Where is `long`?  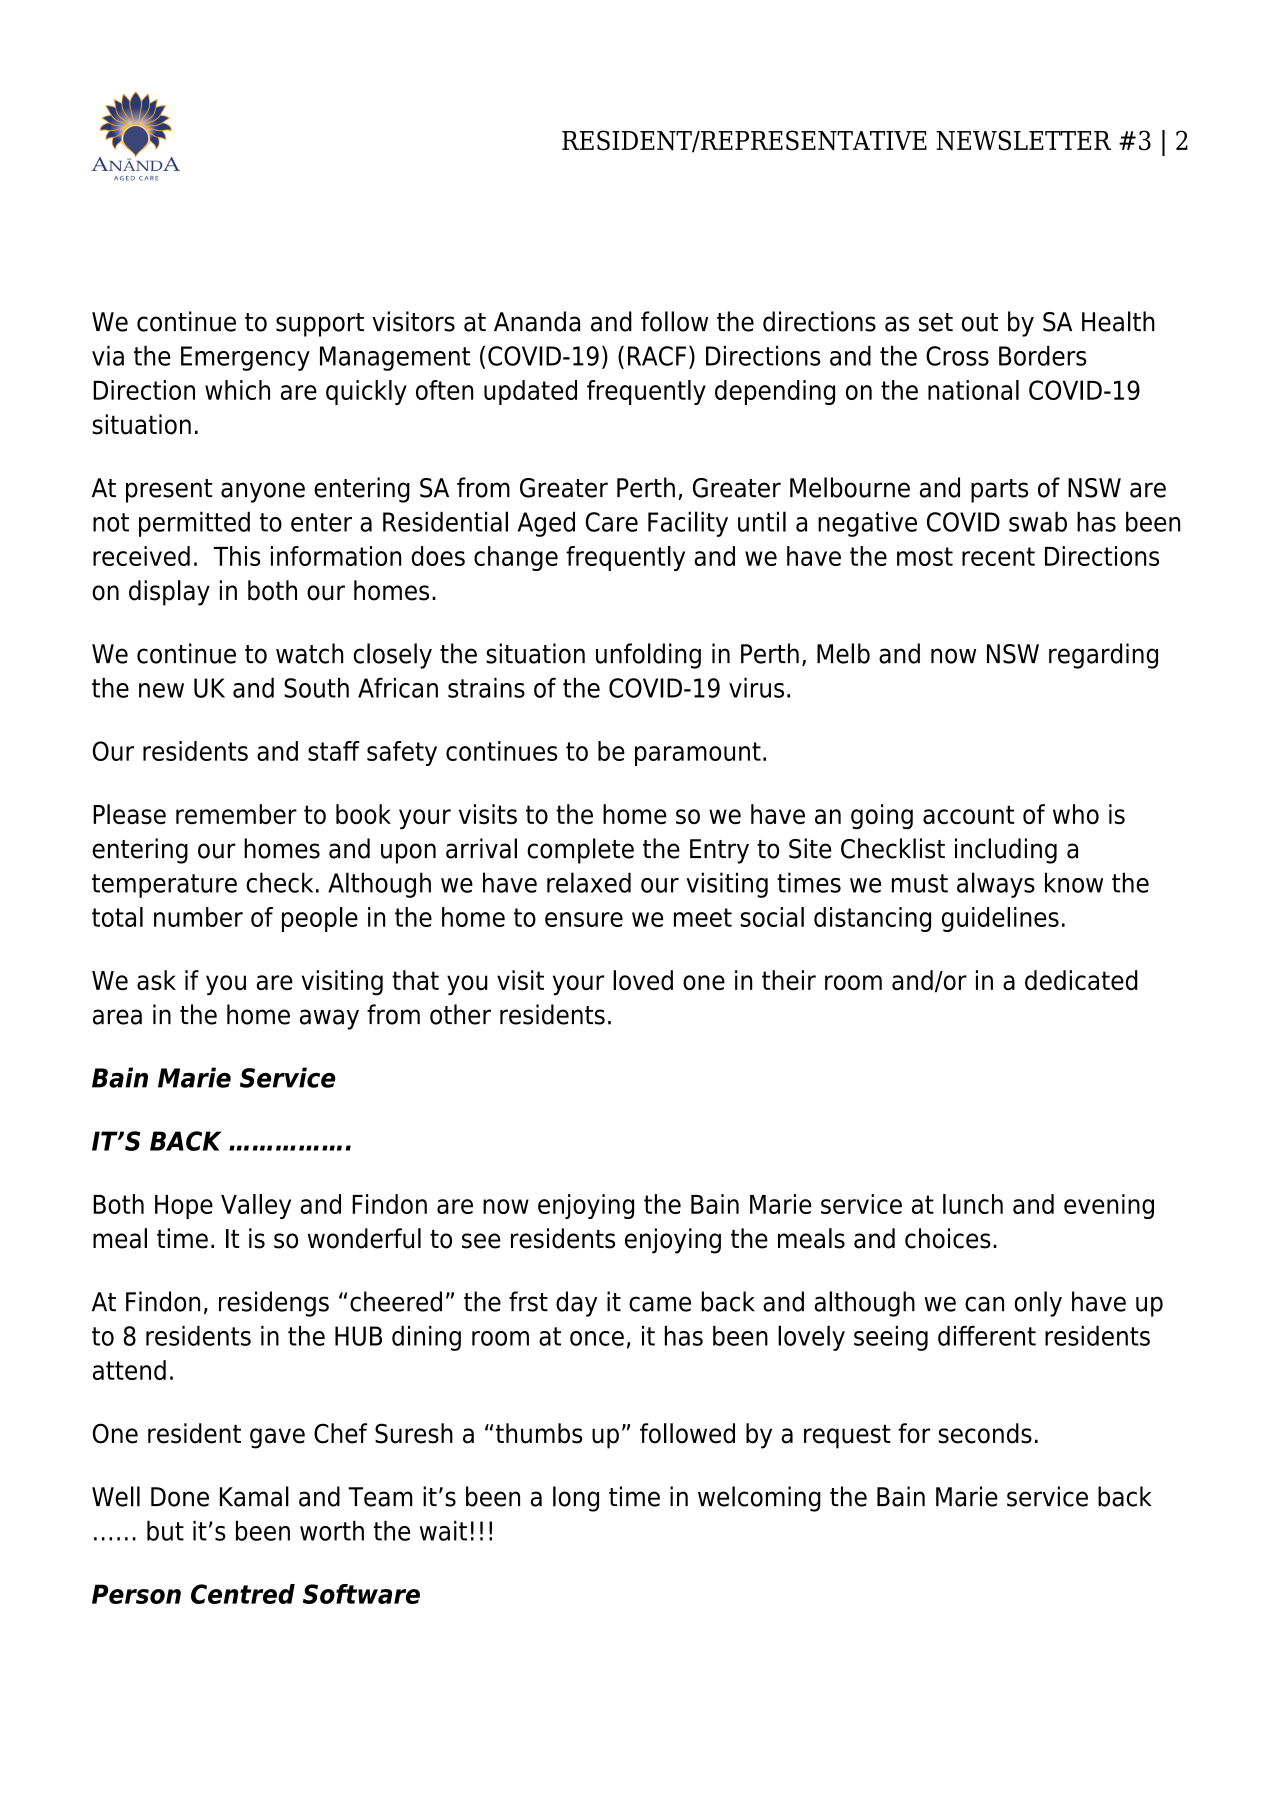
long is located at coordinates (576, 1499).
